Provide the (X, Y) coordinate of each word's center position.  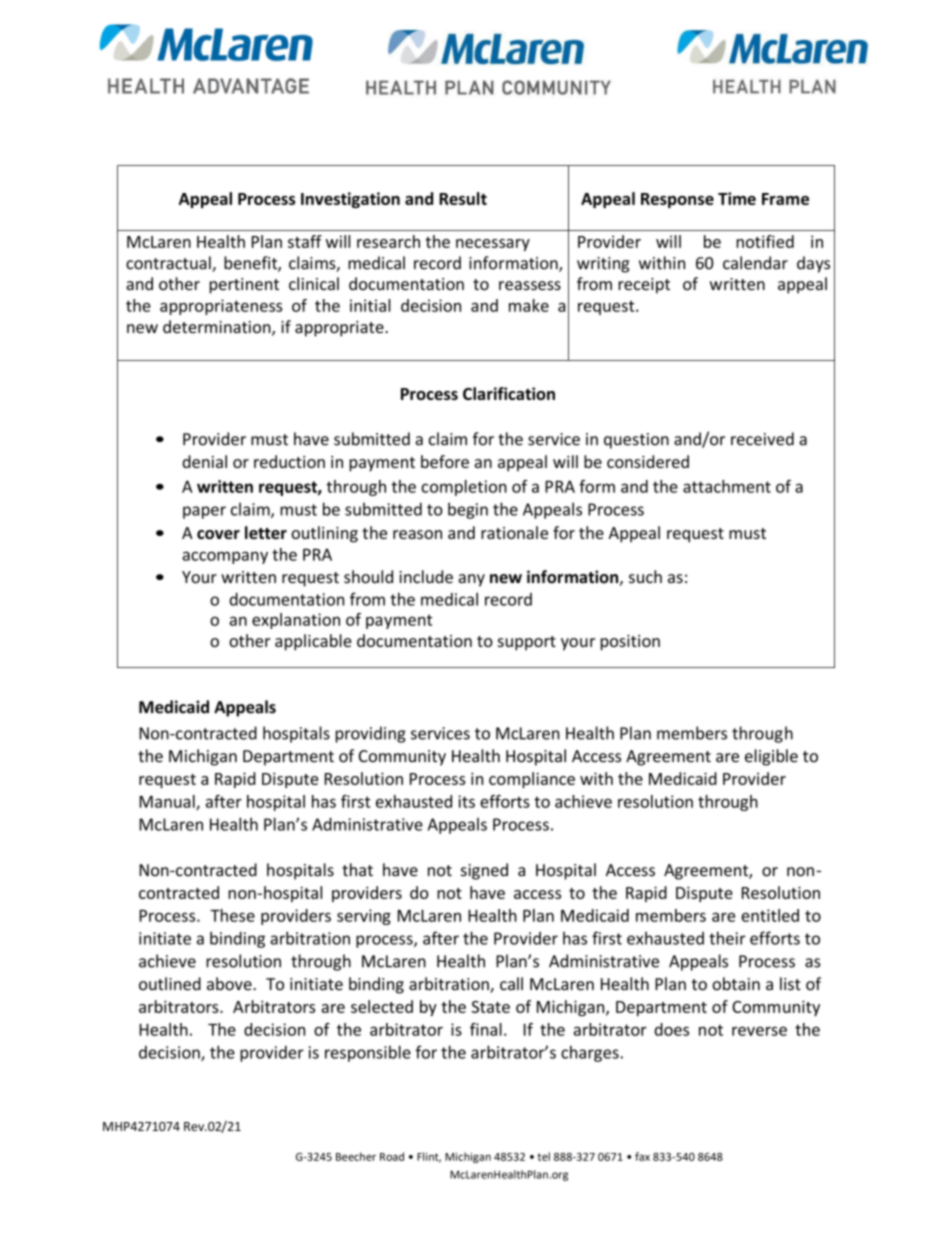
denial (204, 461)
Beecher (356, 1156)
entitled (770, 915)
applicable (313, 642)
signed (484, 871)
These (232, 915)
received (762, 439)
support (527, 643)
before (445, 461)
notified (765, 241)
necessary (493, 245)
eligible (771, 757)
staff (305, 241)
